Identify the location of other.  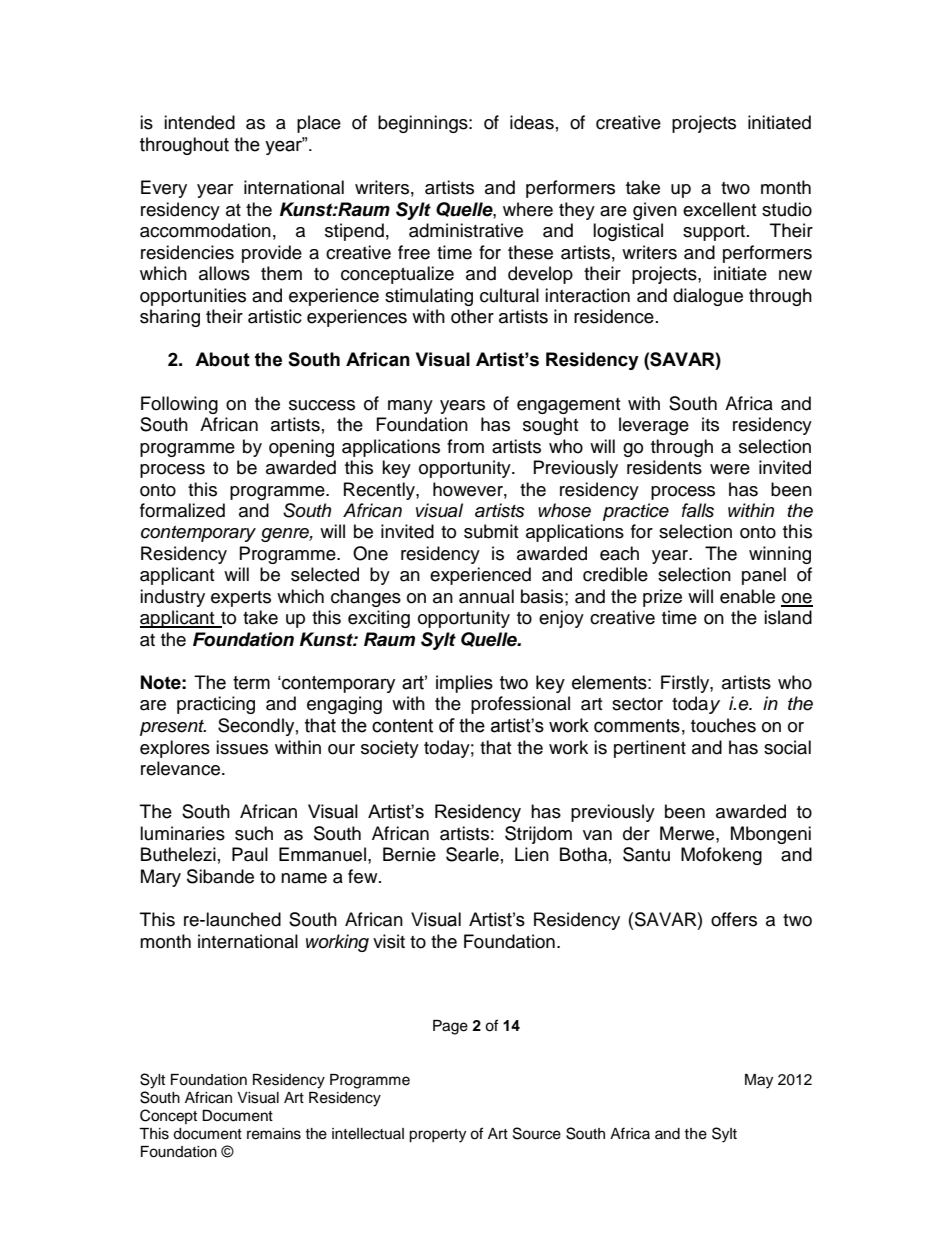
(472, 316).
